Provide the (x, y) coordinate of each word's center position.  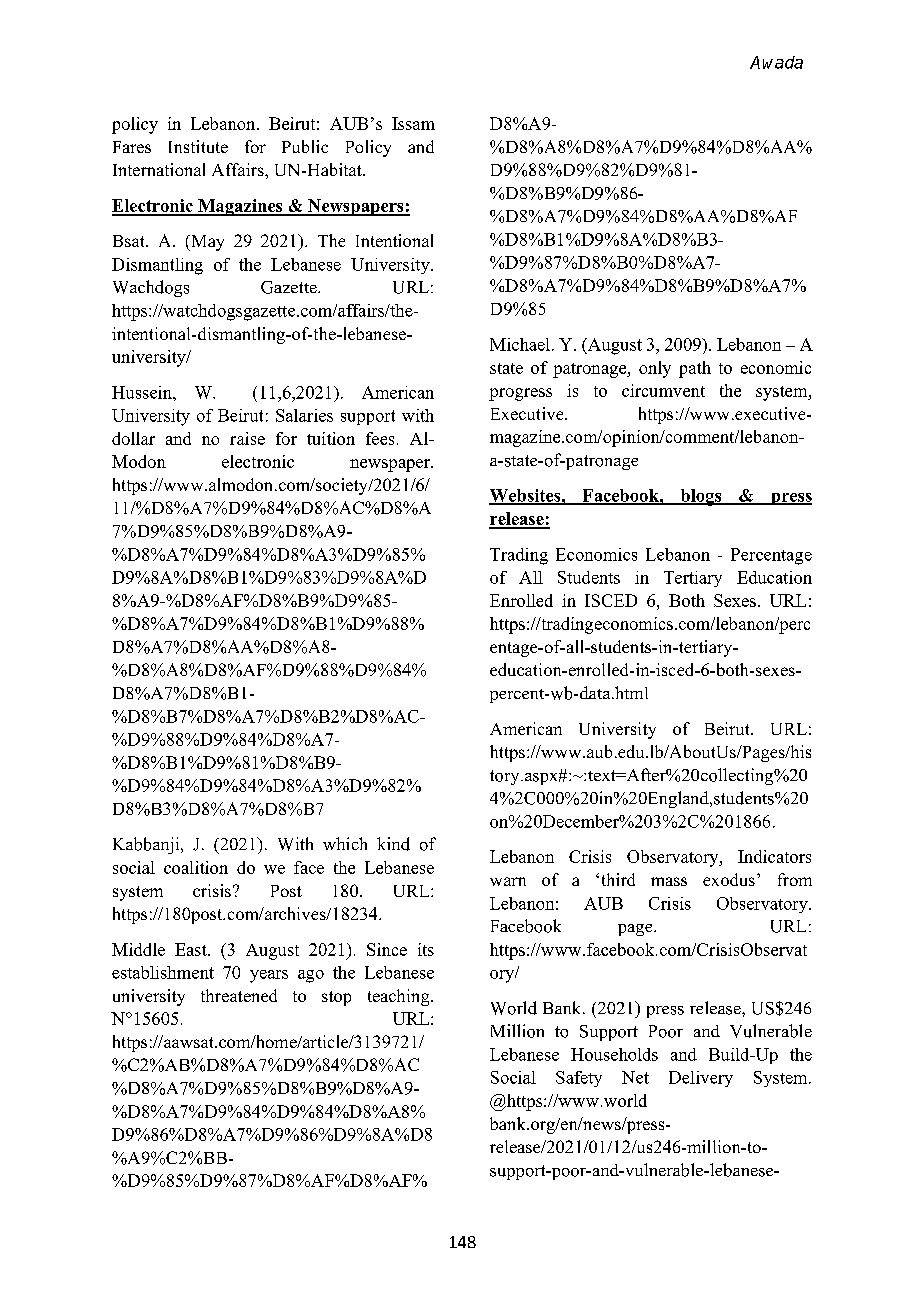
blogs (701, 497)
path (695, 369)
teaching (400, 997)
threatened (239, 995)
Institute (198, 146)
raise (247, 438)
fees (380, 438)
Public (305, 146)
